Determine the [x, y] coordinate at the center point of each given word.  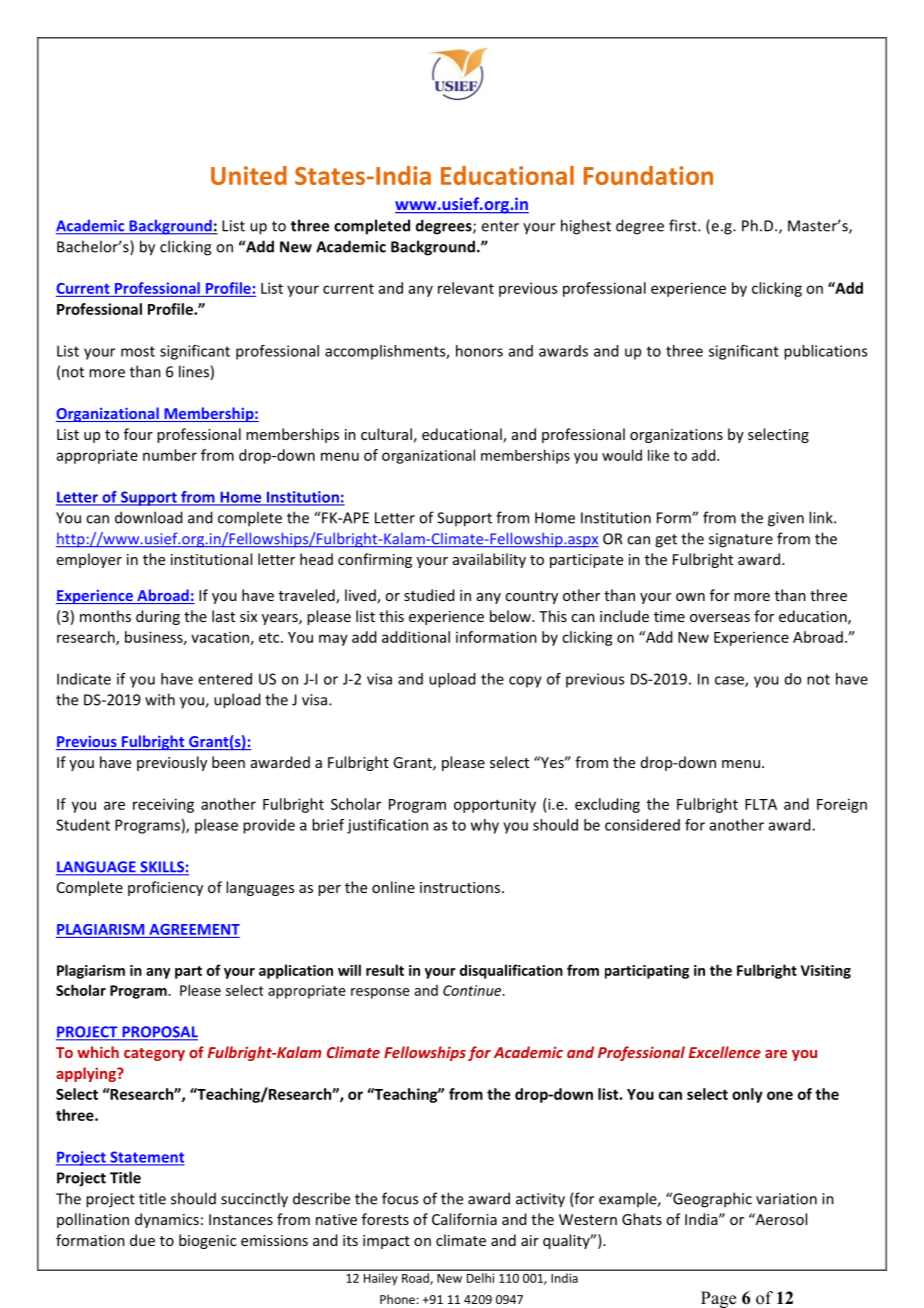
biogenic [207, 1241]
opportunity [495, 805]
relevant [466, 288]
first [684, 225]
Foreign [842, 806]
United [249, 175]
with [160, 699]
